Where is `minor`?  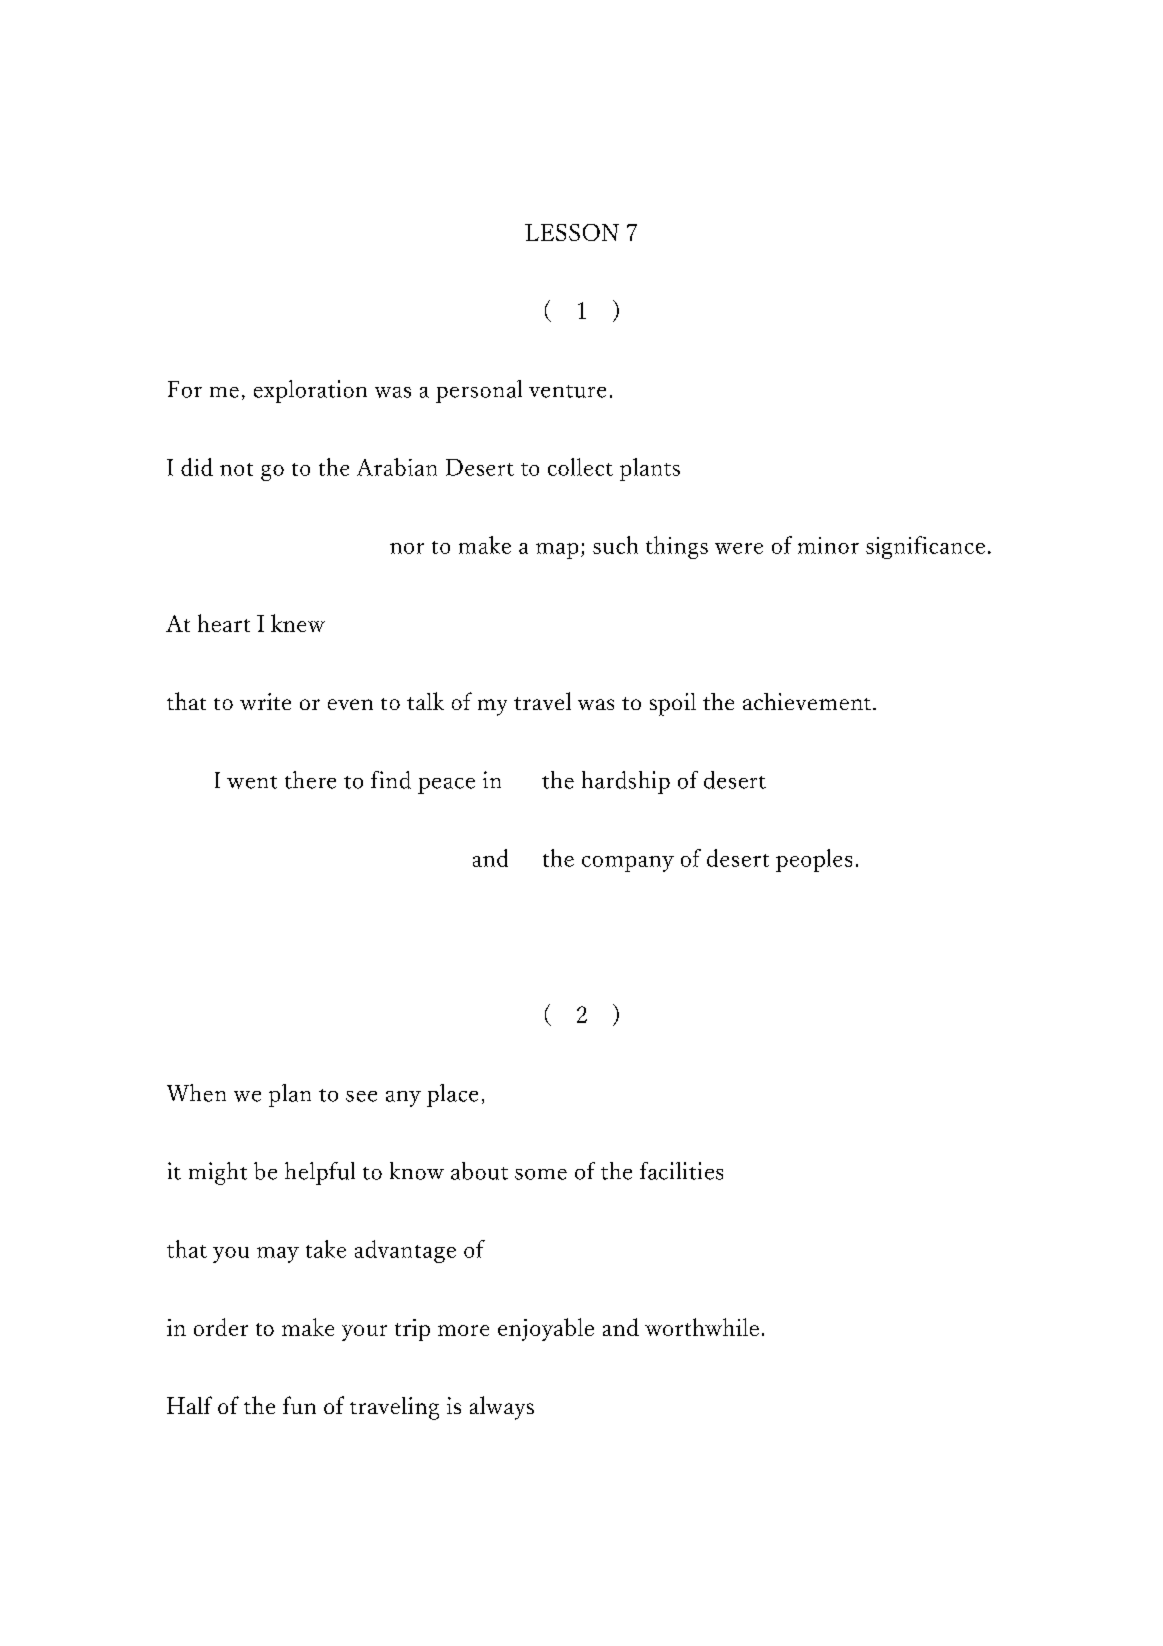
minor is located at coordinates (828, 545).
